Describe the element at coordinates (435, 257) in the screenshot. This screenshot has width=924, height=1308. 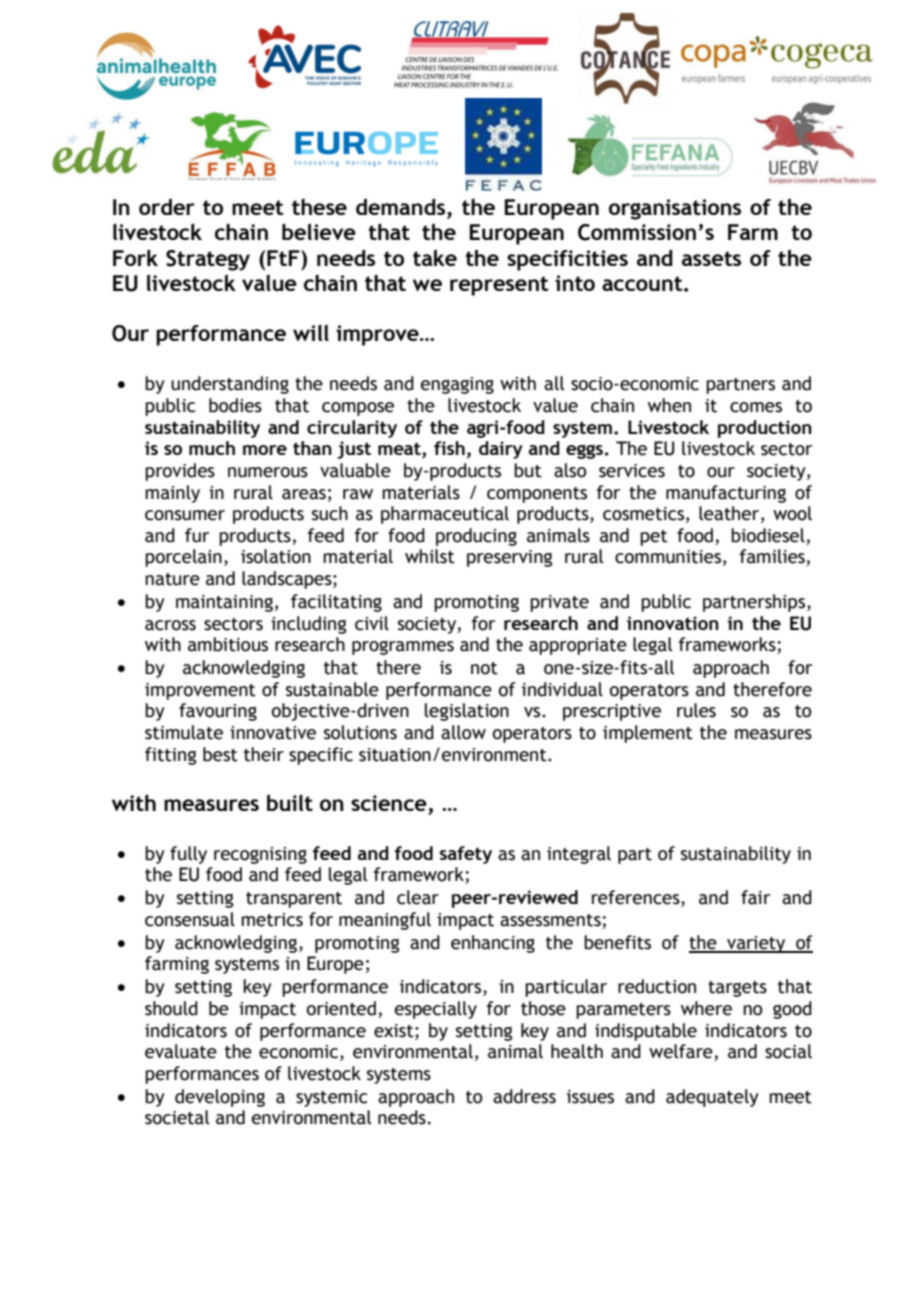
I see `take` at that location.
